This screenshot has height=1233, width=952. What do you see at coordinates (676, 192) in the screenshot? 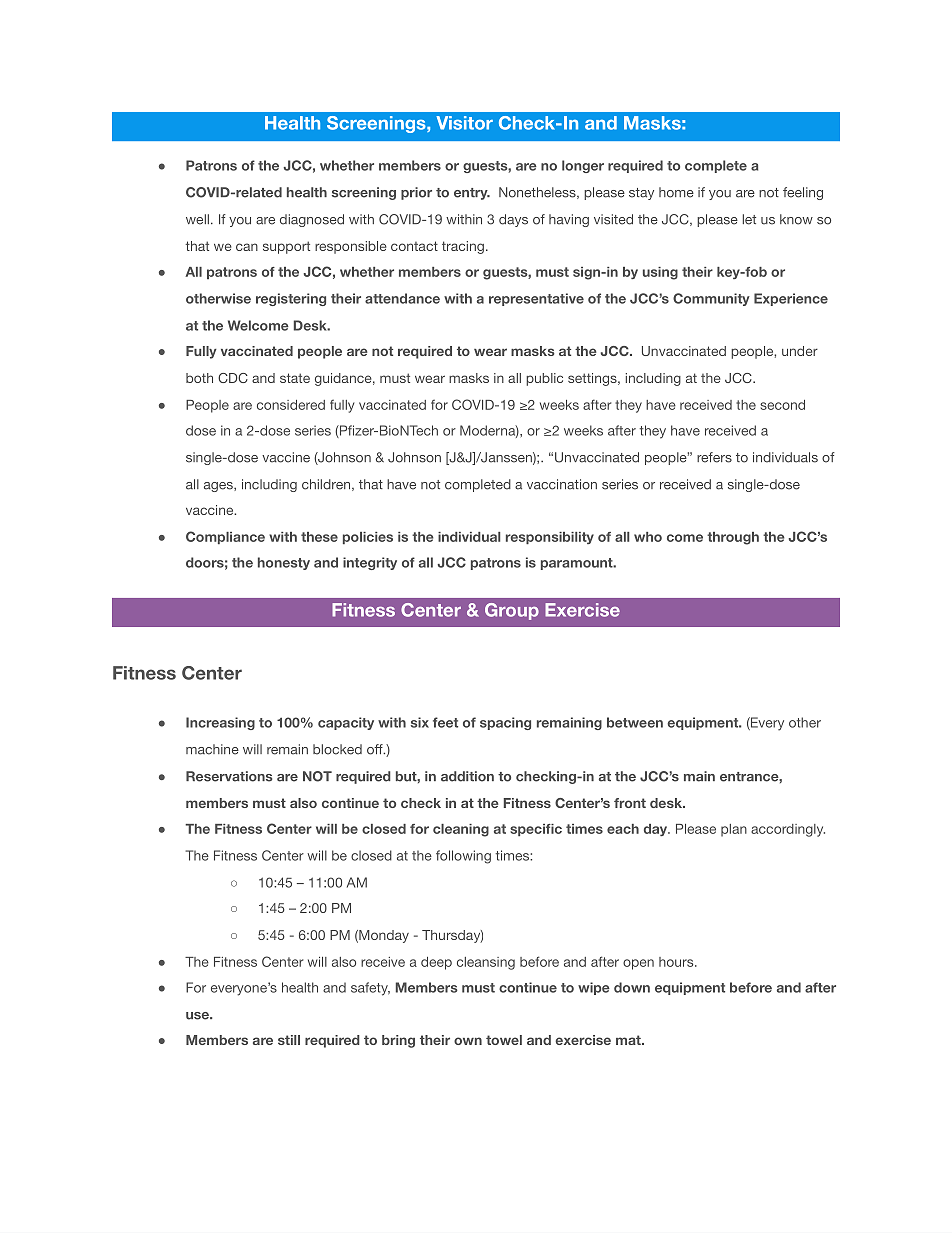
I see `home` at bounding box center [676, 192].
